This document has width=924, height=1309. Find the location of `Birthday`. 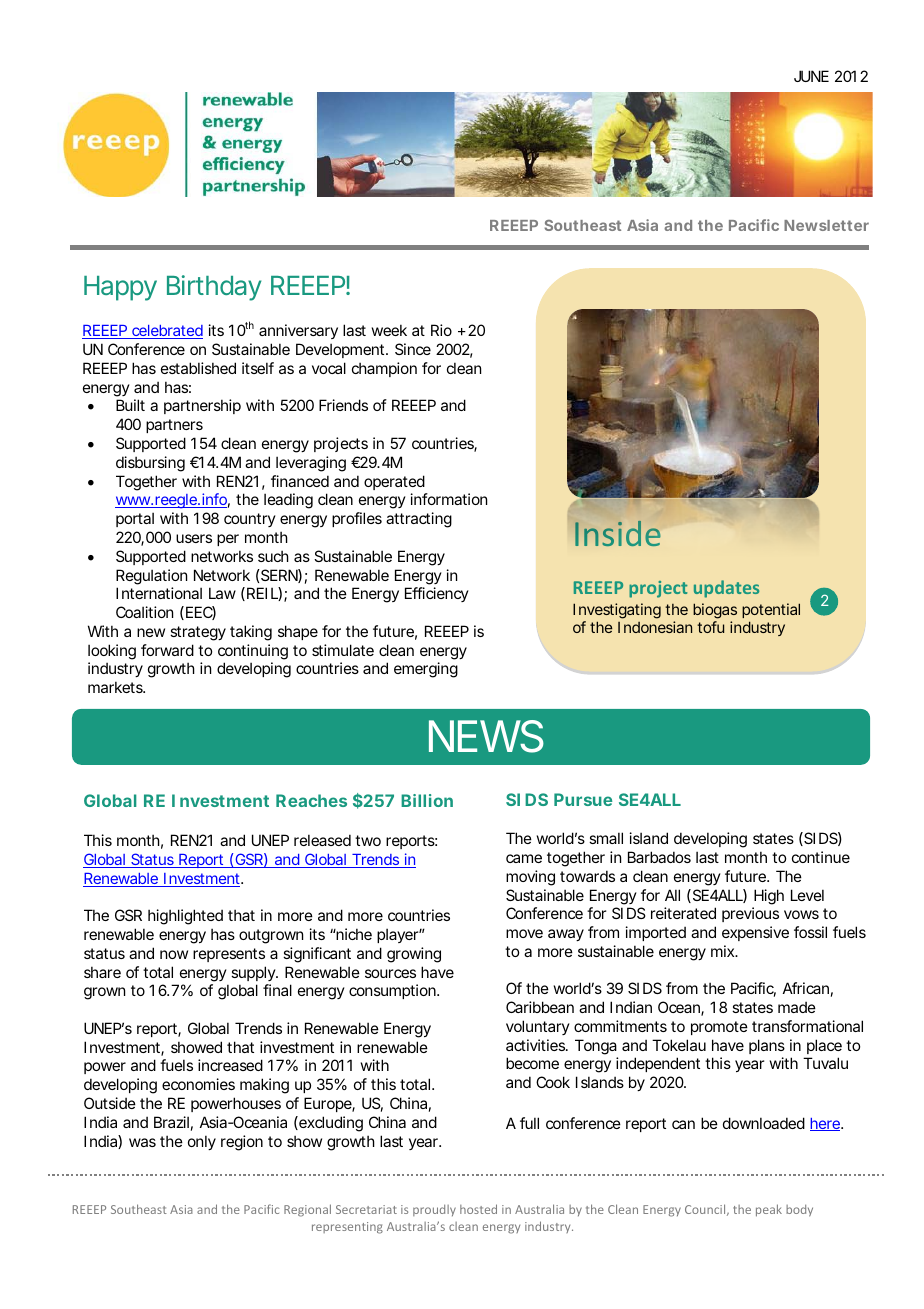

Birthday is located at coordinates (214, 288).
